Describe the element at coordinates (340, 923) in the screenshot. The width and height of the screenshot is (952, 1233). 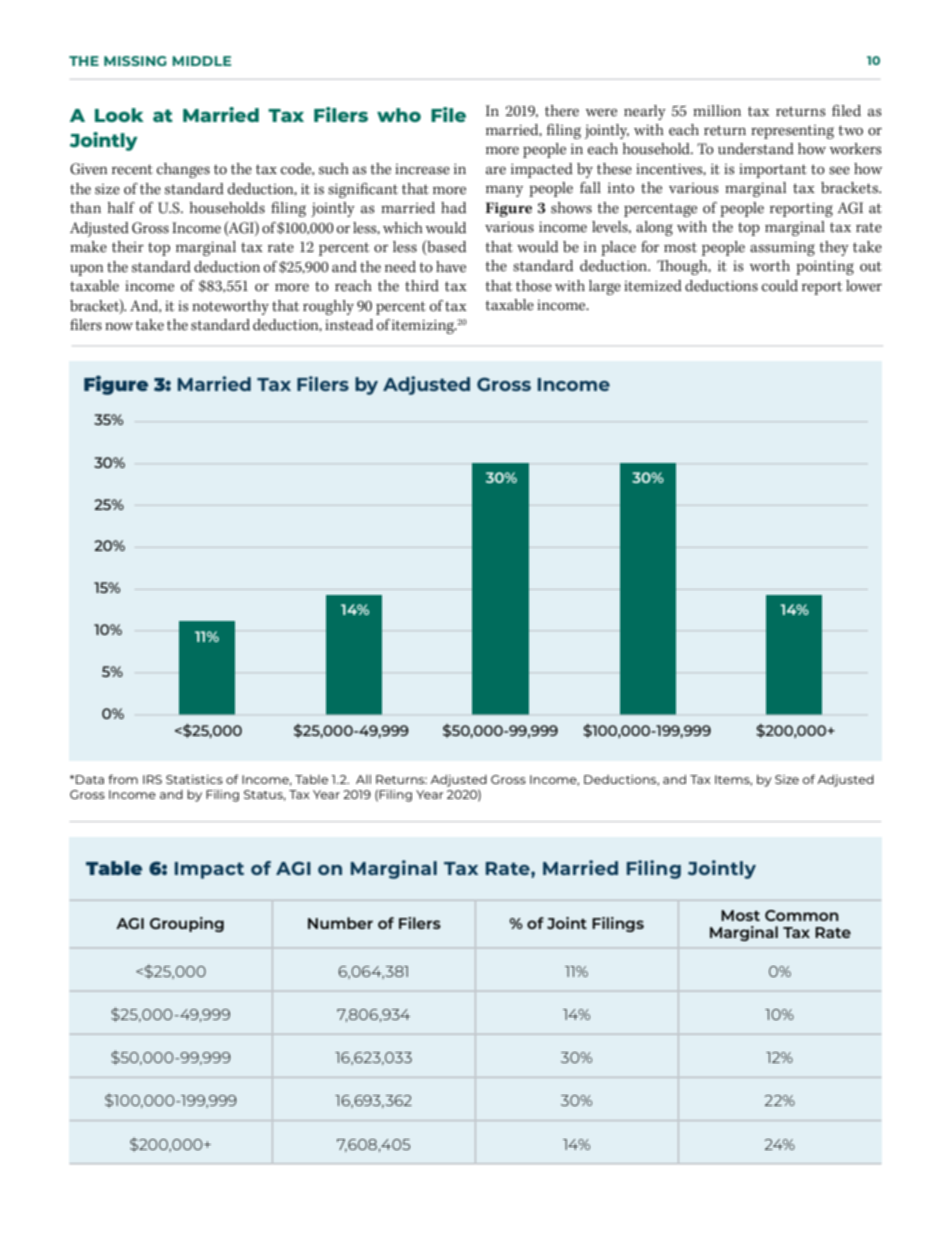
I see `Number` at that location.
